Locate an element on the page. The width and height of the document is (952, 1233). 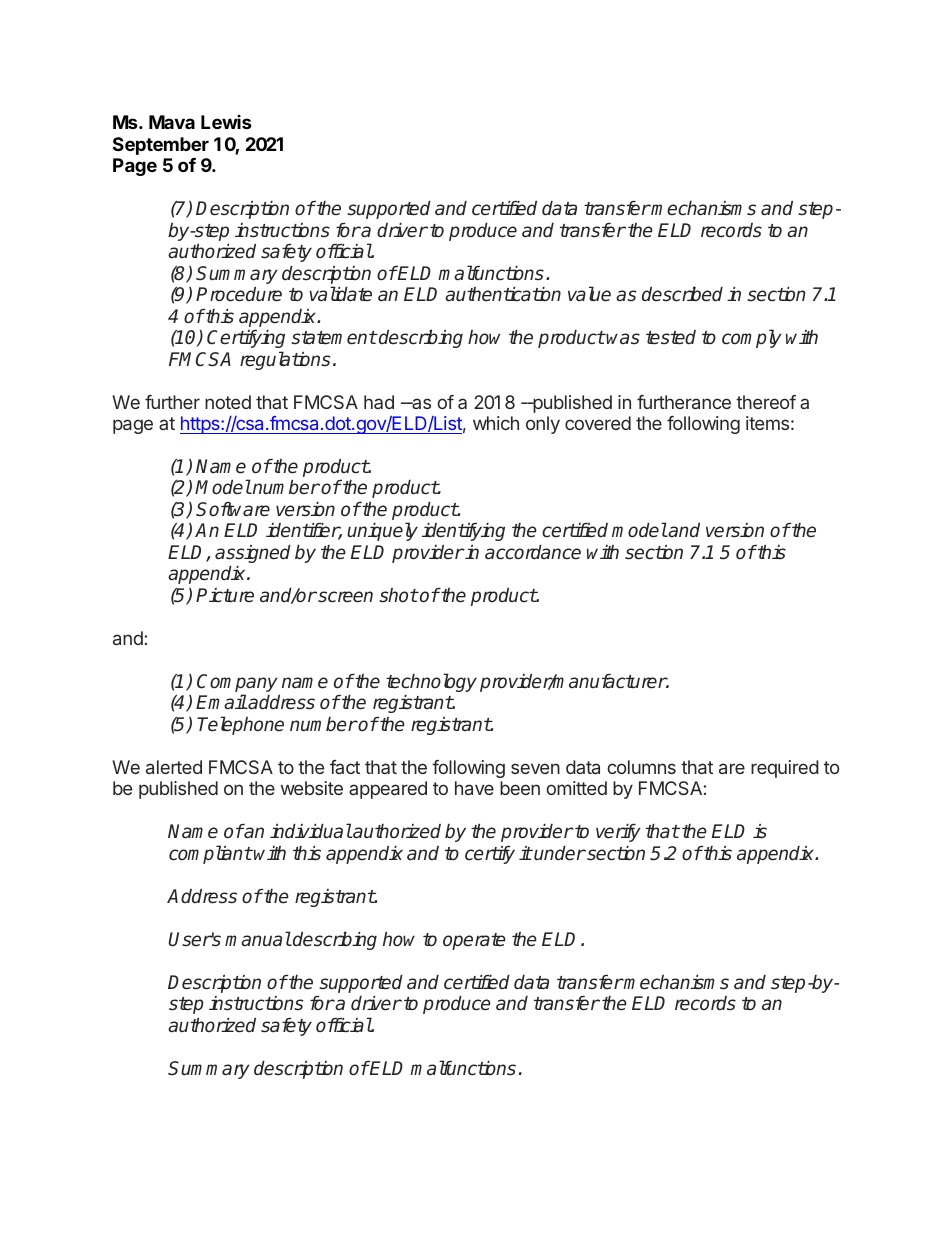
operate is located at coordinates (474, 941).
